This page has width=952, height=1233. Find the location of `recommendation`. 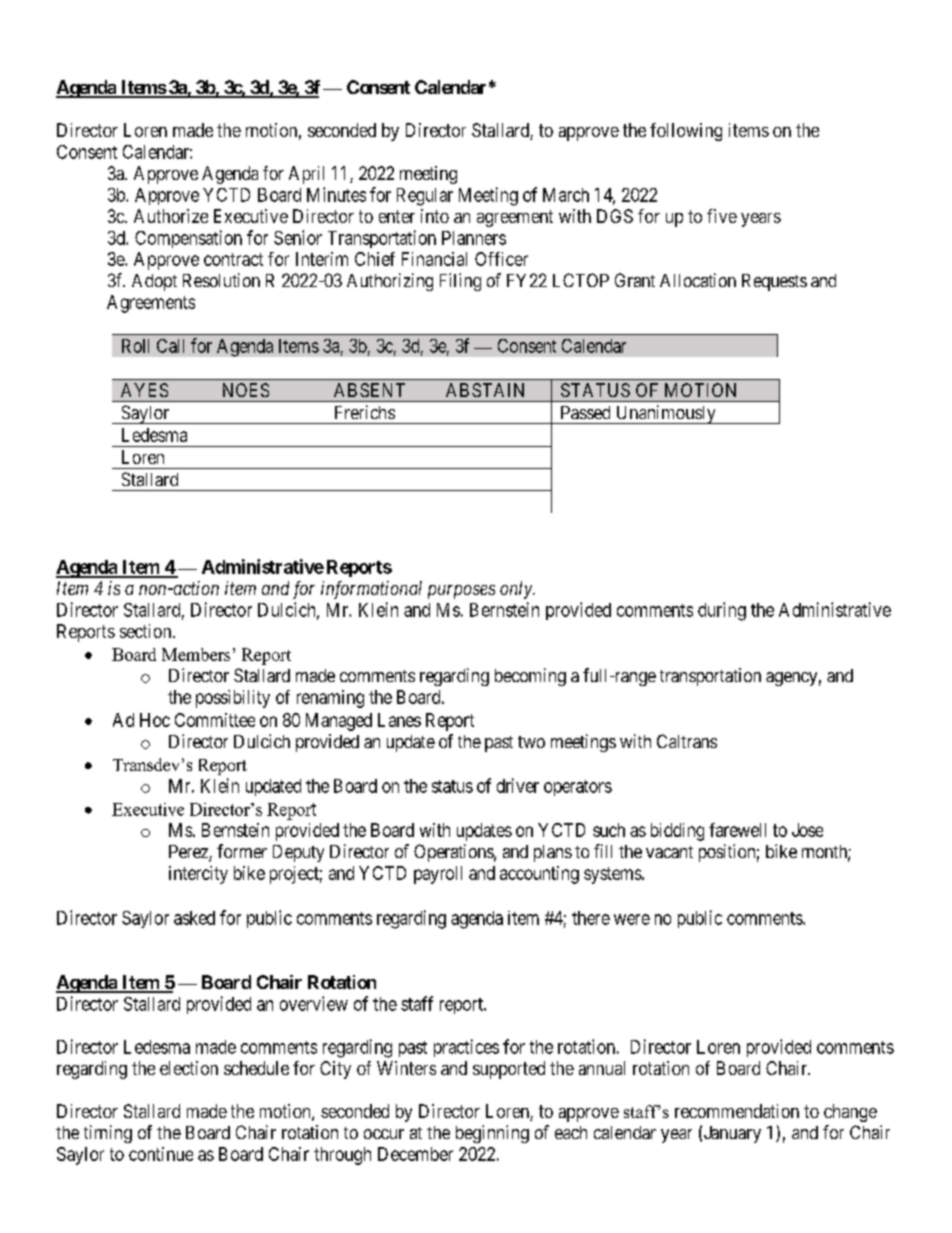

recommendation is located at coordinates (737, 1111).
